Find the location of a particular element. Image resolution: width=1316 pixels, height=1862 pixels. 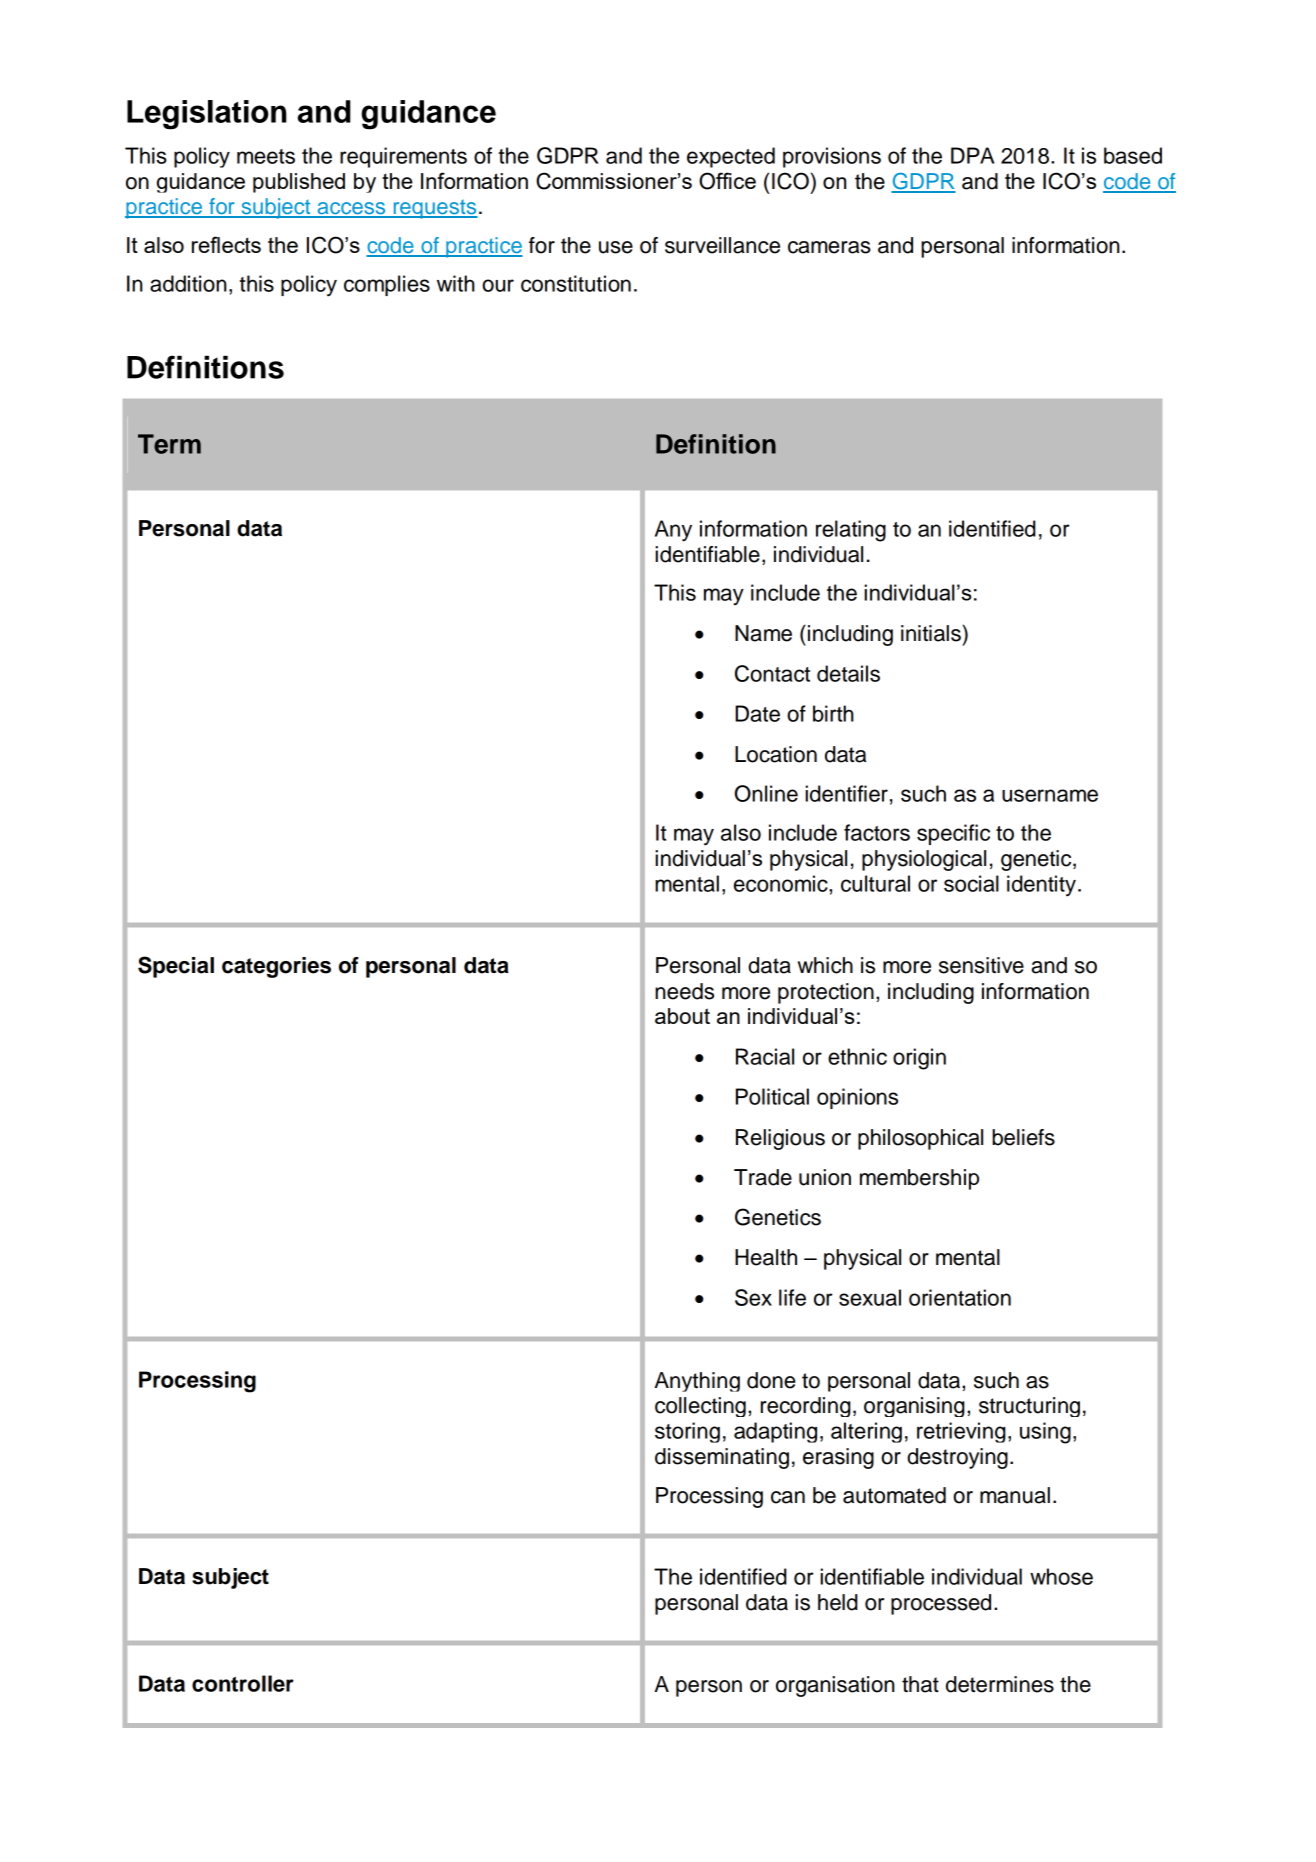

meets is located at coordinates (266, 156).
